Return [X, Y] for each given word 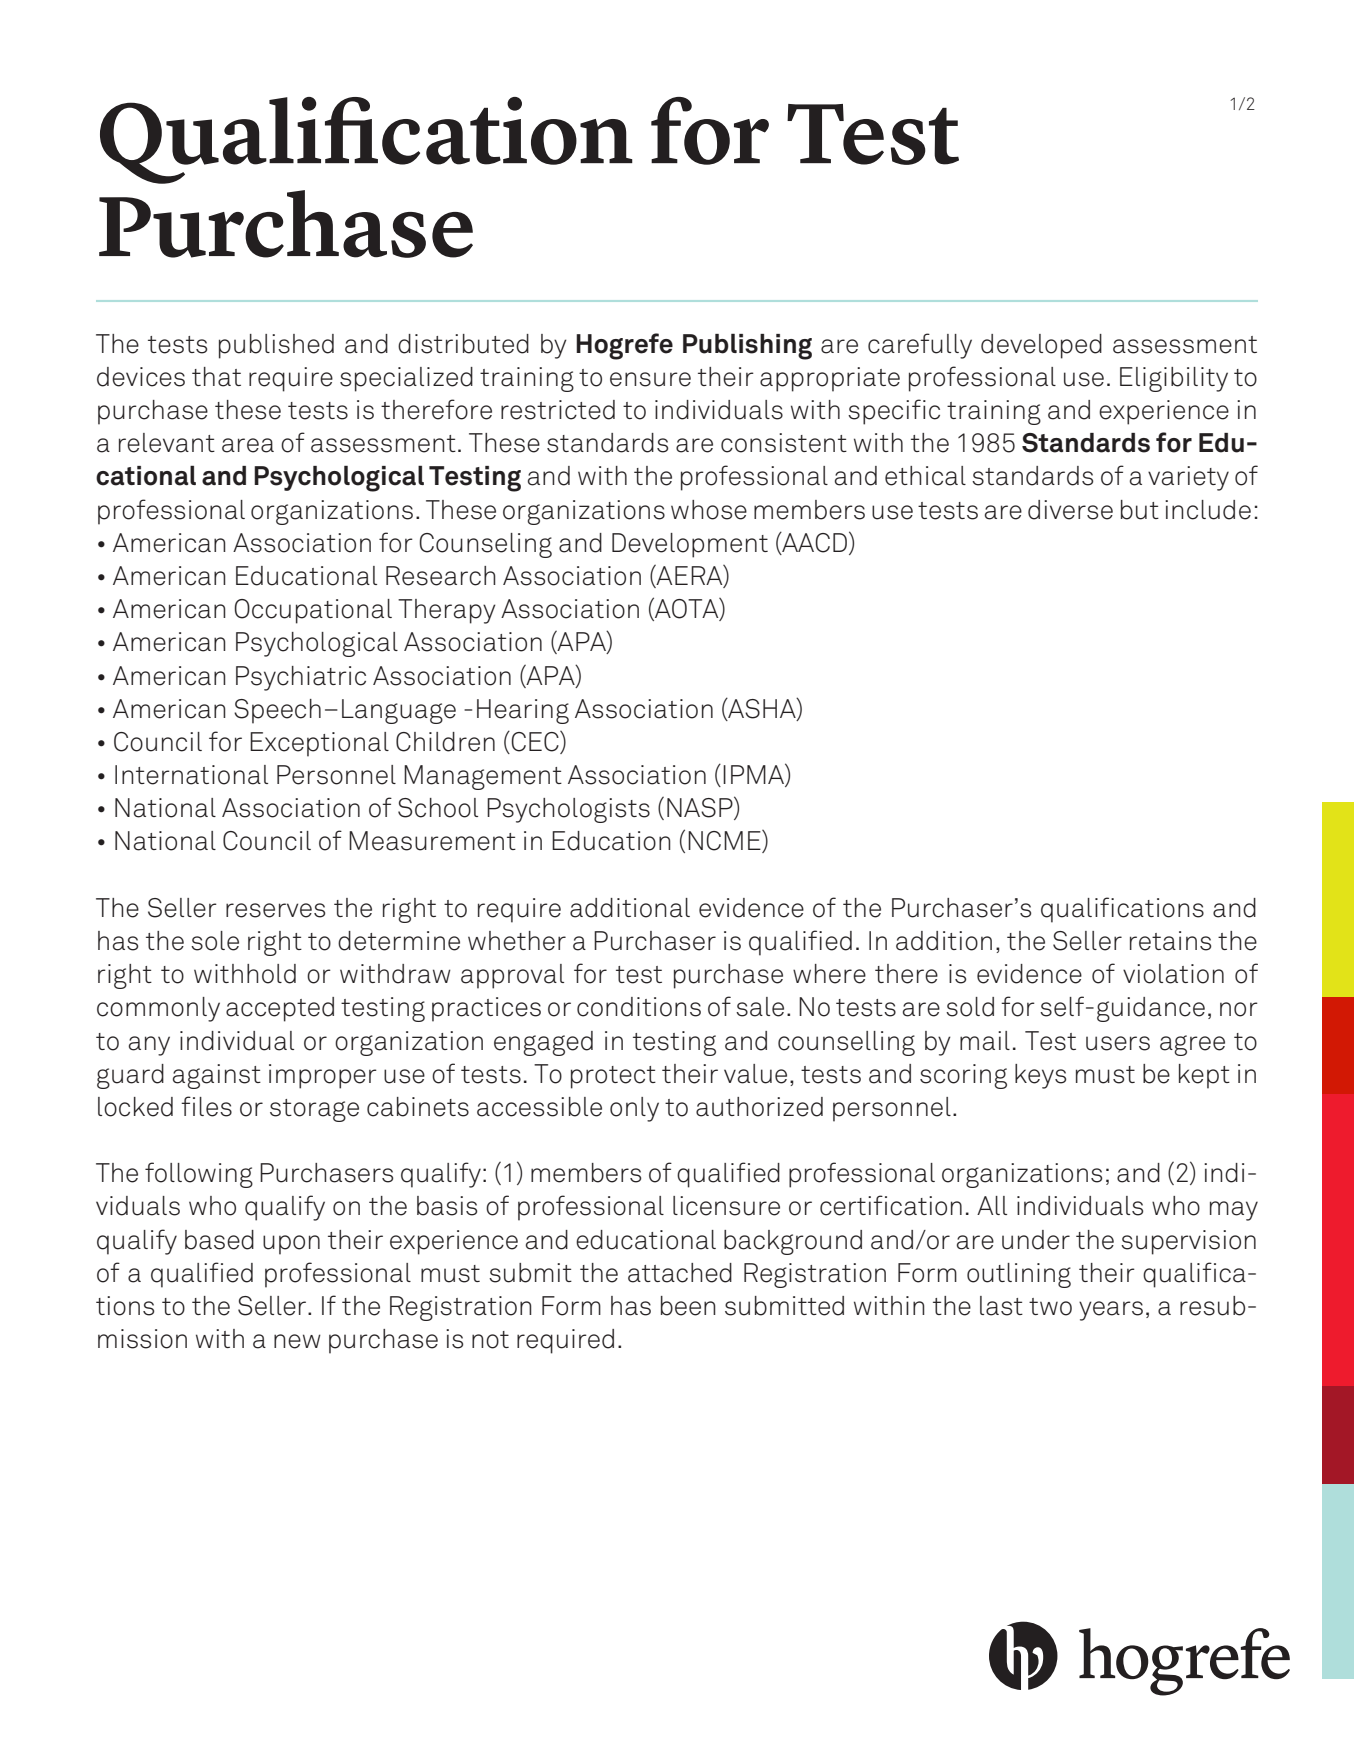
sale [760, 1007]
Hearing [523, 711]
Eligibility [1174, 379]
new [297, 1341]
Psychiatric [301, 678]
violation [1173, 974]
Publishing [747, 346]
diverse [1070, 510]
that [216, 377]
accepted [280, 1009]
